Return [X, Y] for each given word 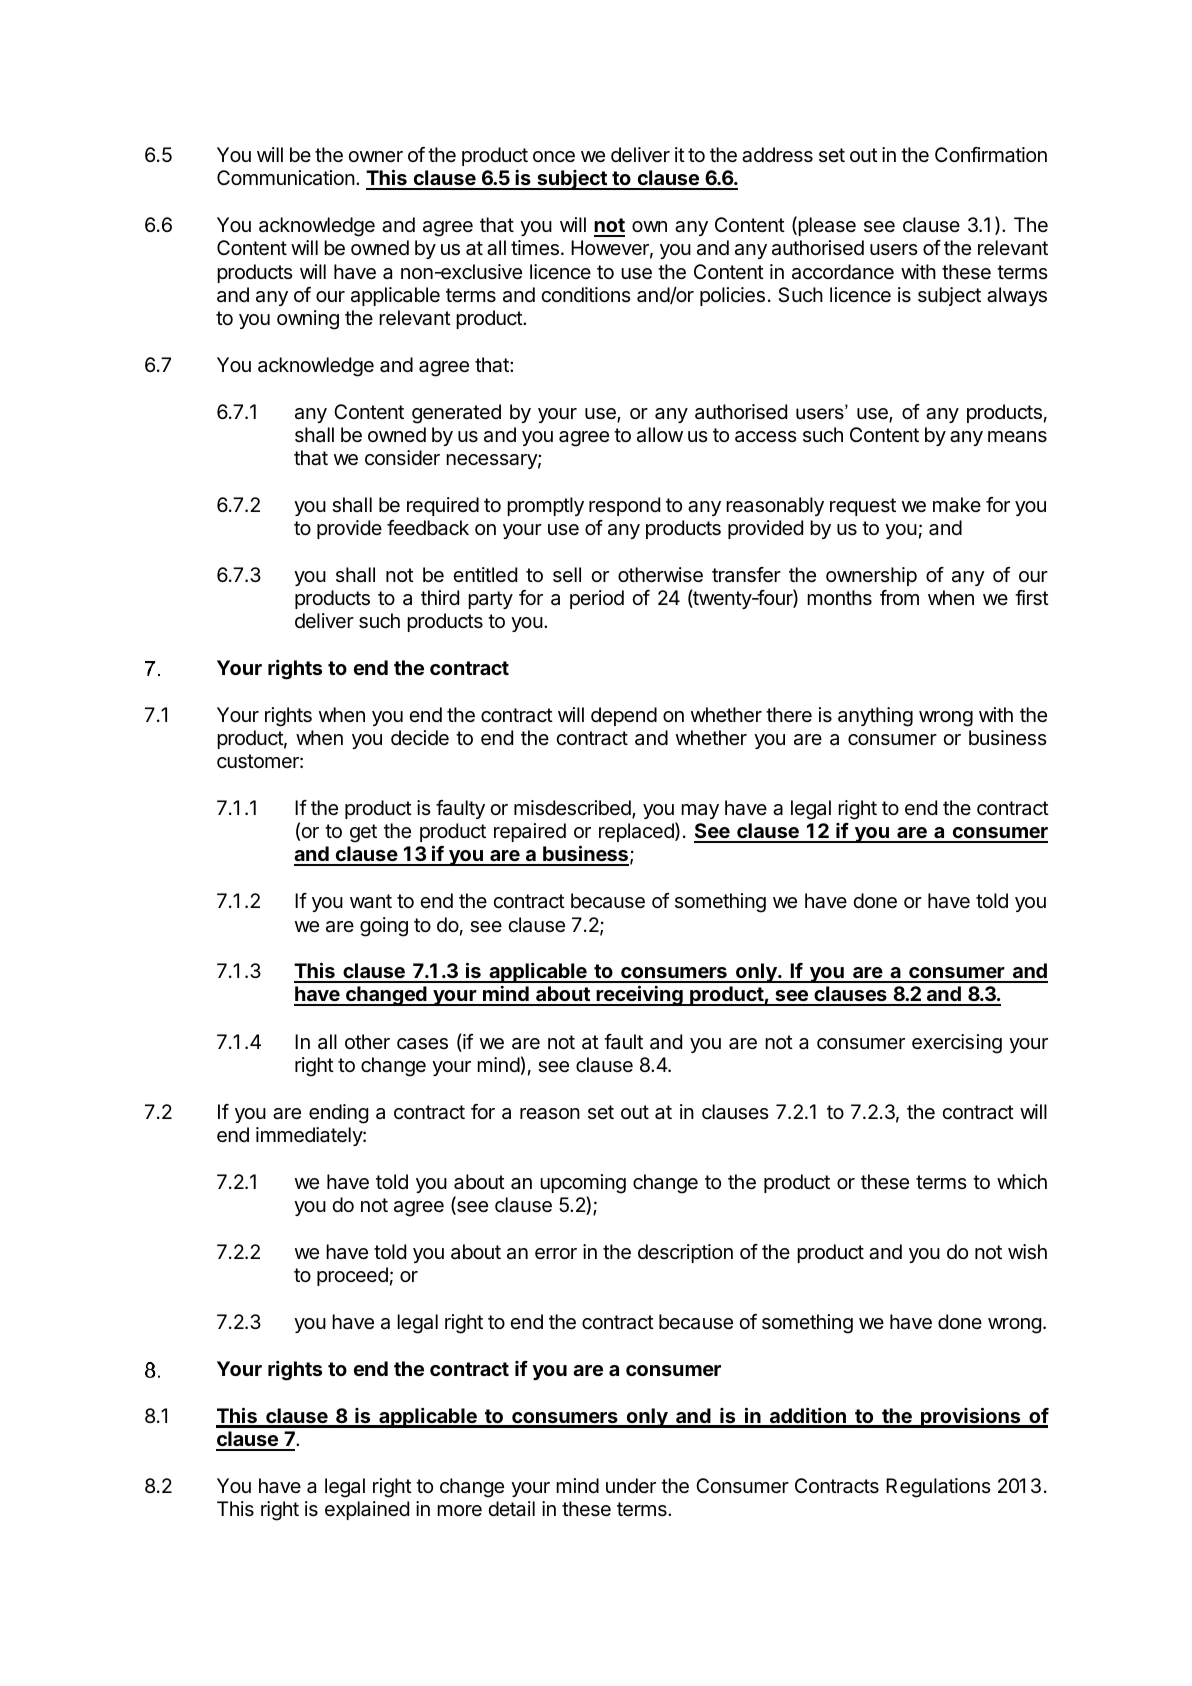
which [1022, 1182]
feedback [428, 528]
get [363, 833]
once [554, 157]
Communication [286, 178]
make [957, 505]
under [631, 1485]
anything [875, 717]
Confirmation [991, 155]
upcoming [583, 1184]
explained [367, 1510]
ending [338, 1114]
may [700, 811]
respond [624, 506]
